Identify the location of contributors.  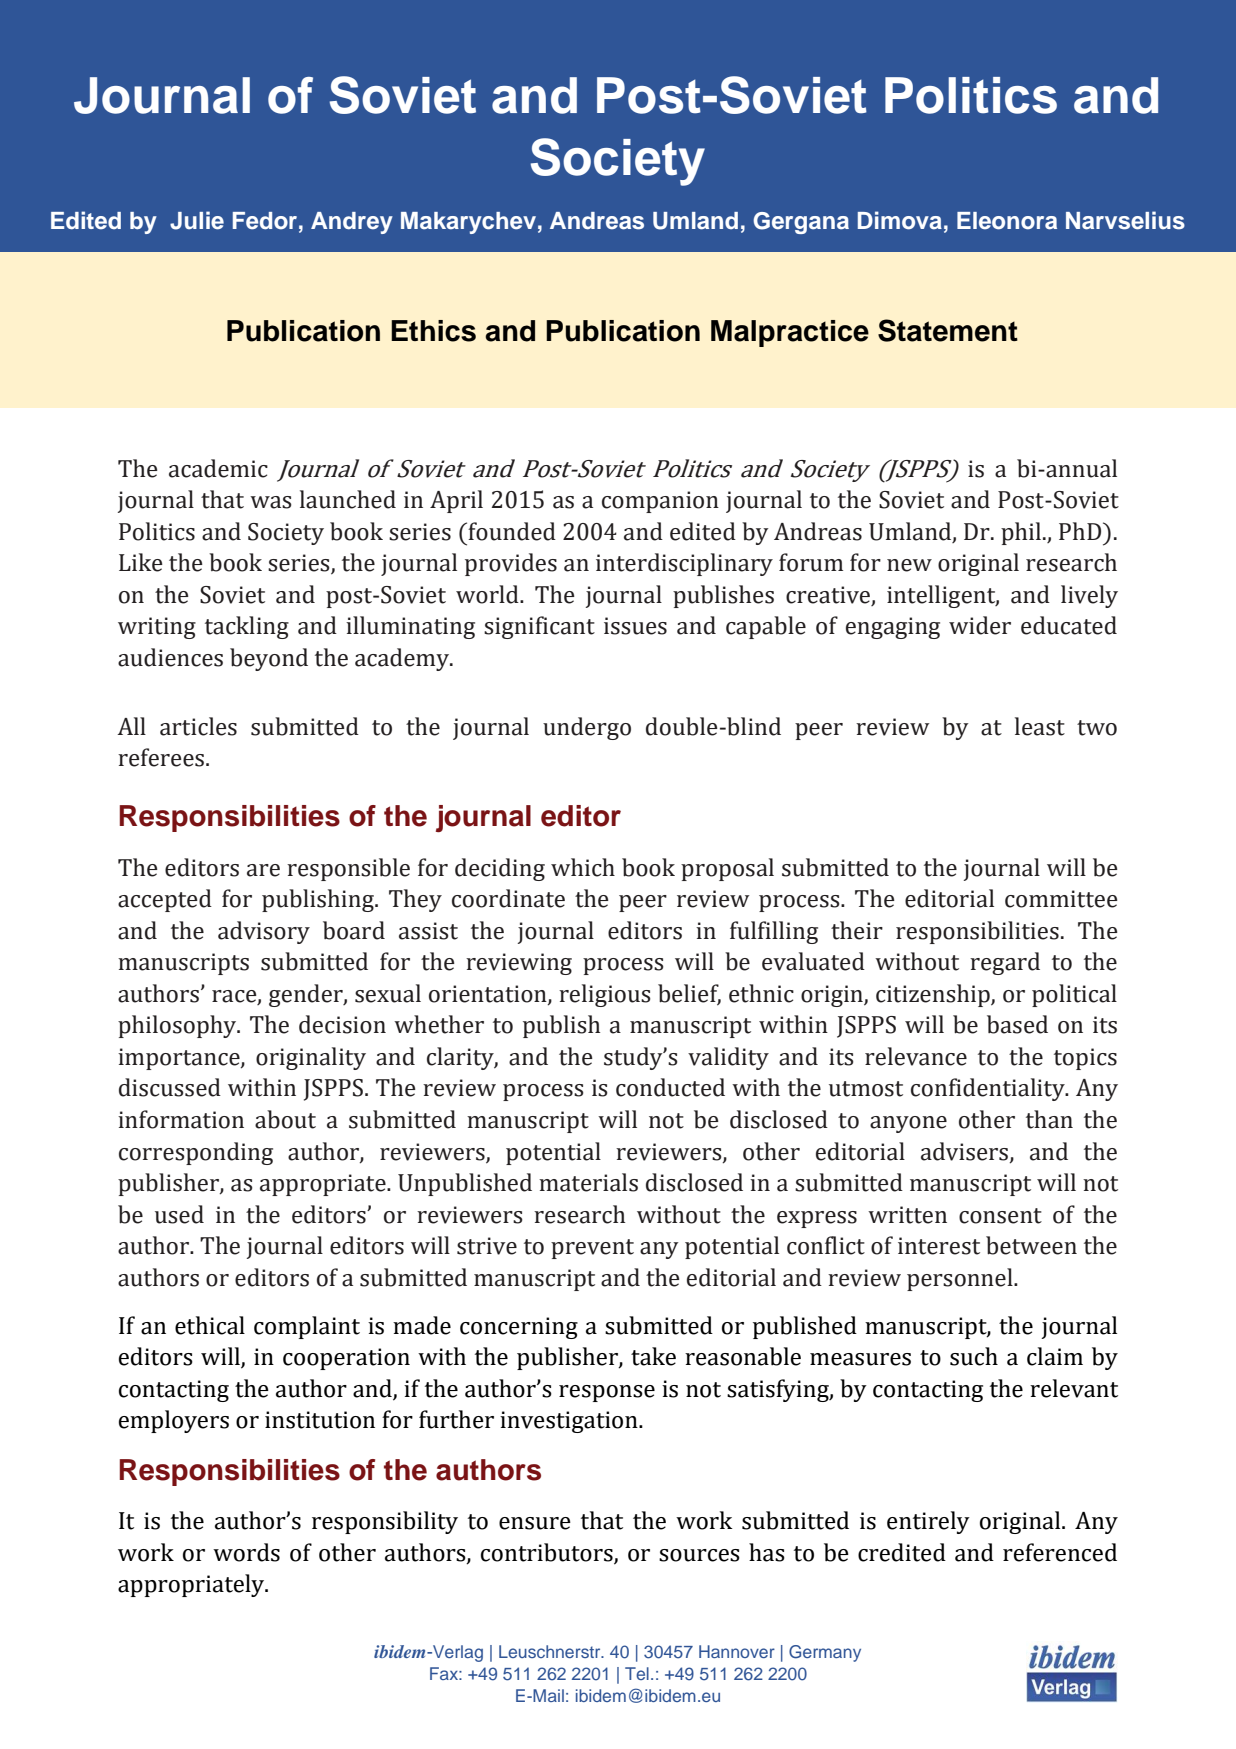
(548, 1553).
